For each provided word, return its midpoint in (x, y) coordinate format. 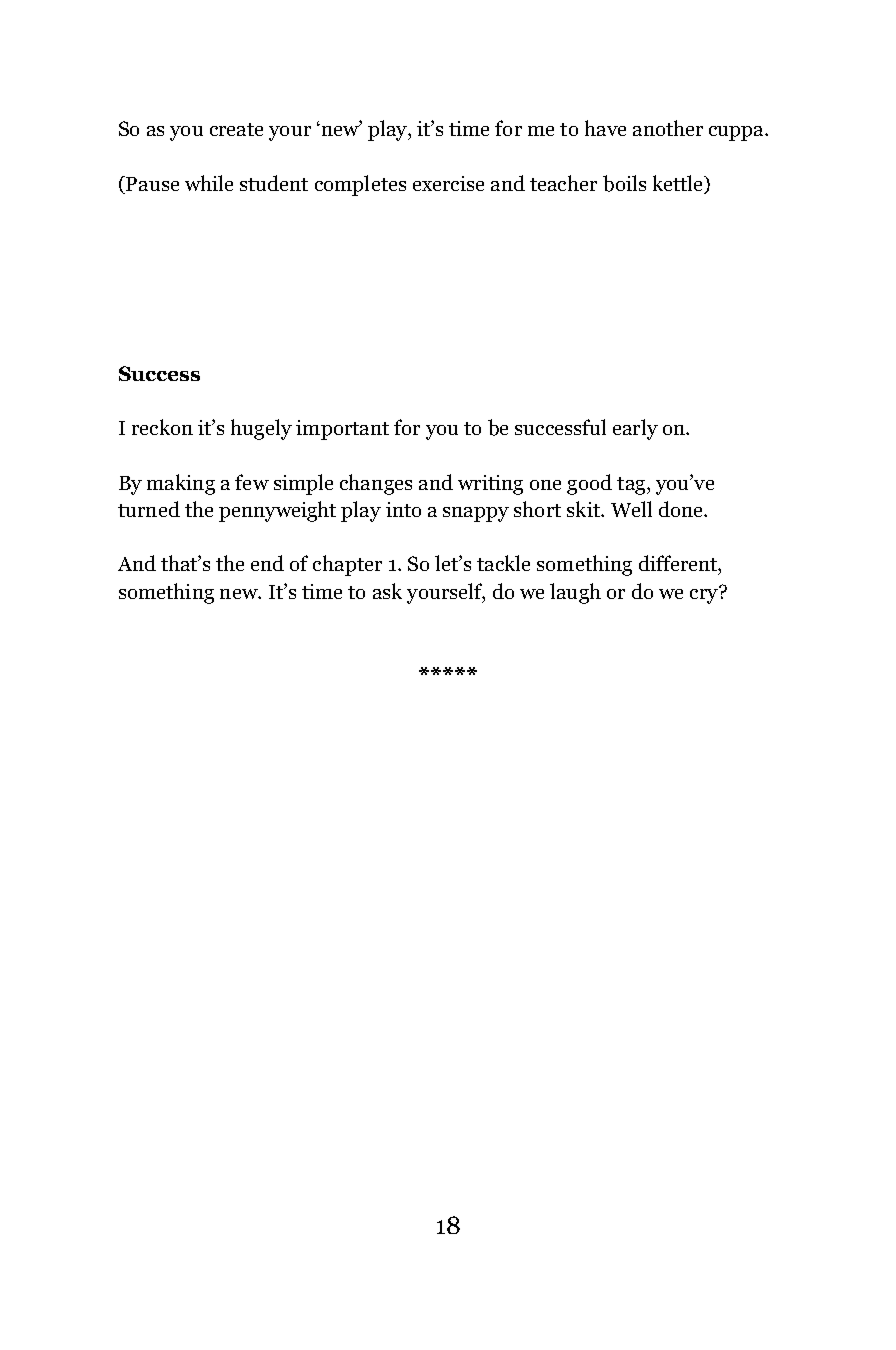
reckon (162, 427)
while (209, 183)
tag (632, 486)
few (252, 482)
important (342, 430)
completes (360, 185)
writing (490, 485)
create (236, 129)
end (267, 563)
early (635, 429)
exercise (448, 183)
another (668, 128)
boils (624, 183)
